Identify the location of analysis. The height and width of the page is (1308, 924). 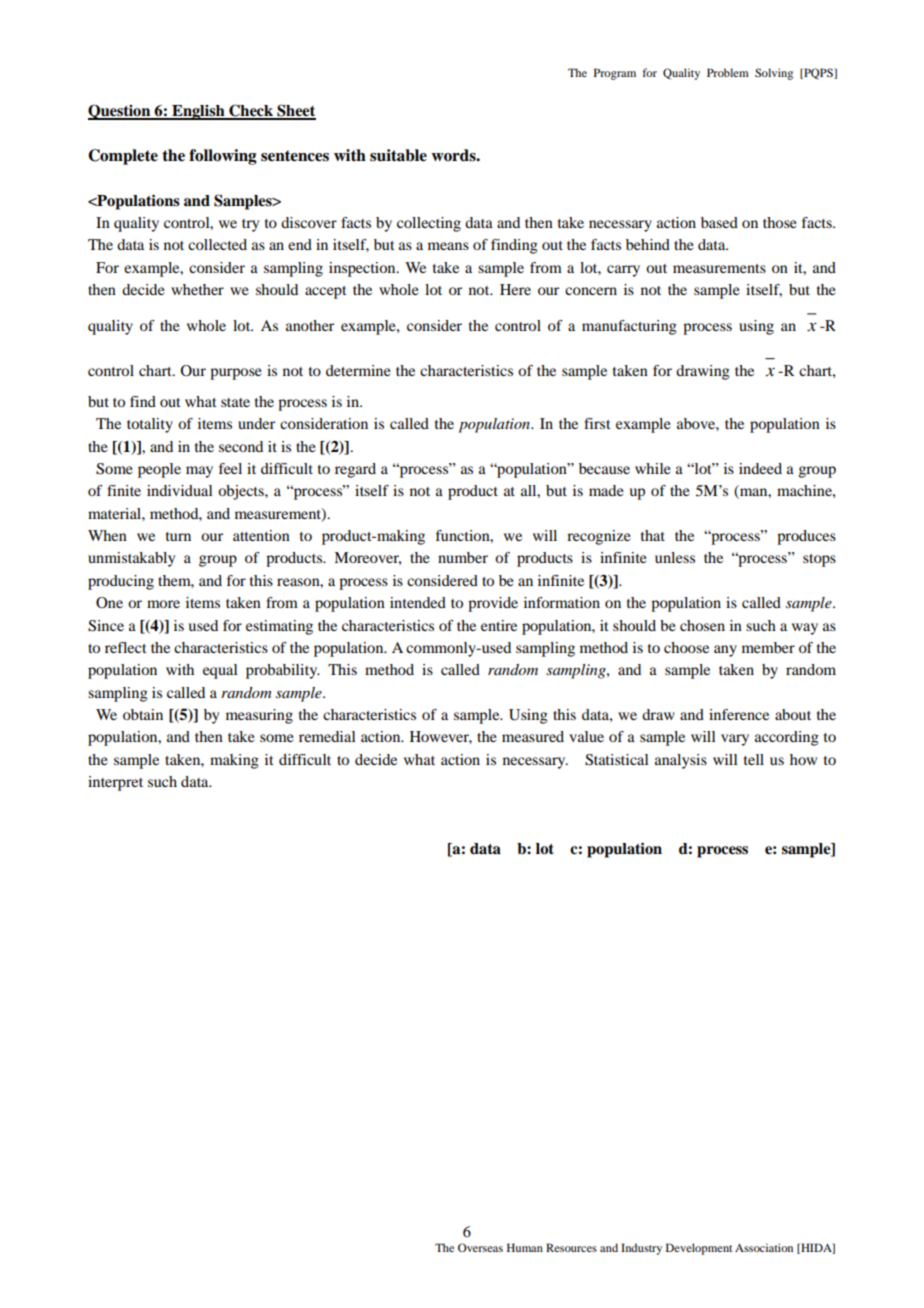
(681, 761).
